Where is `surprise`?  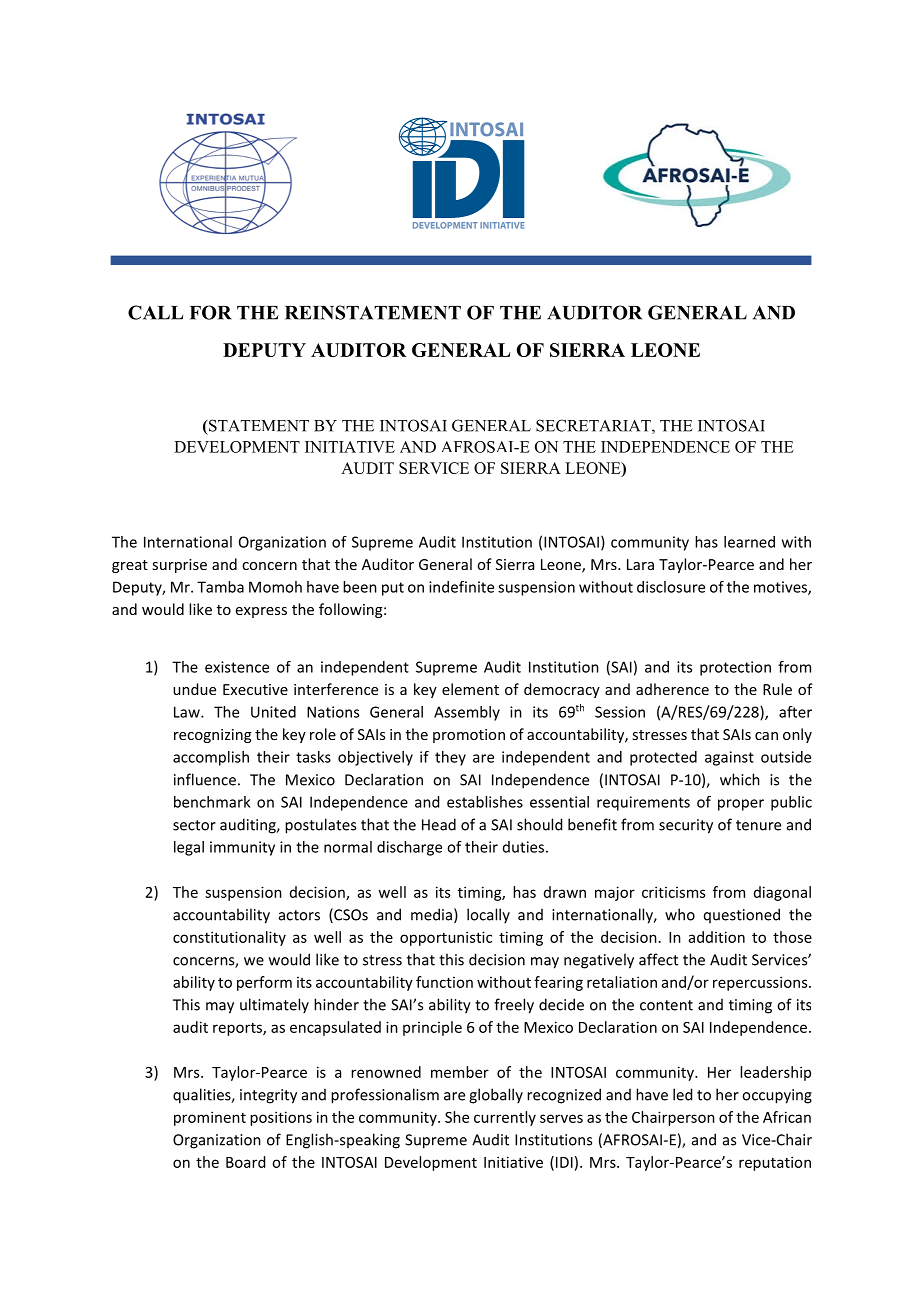 surprise is located at coordinates (179, 566).
